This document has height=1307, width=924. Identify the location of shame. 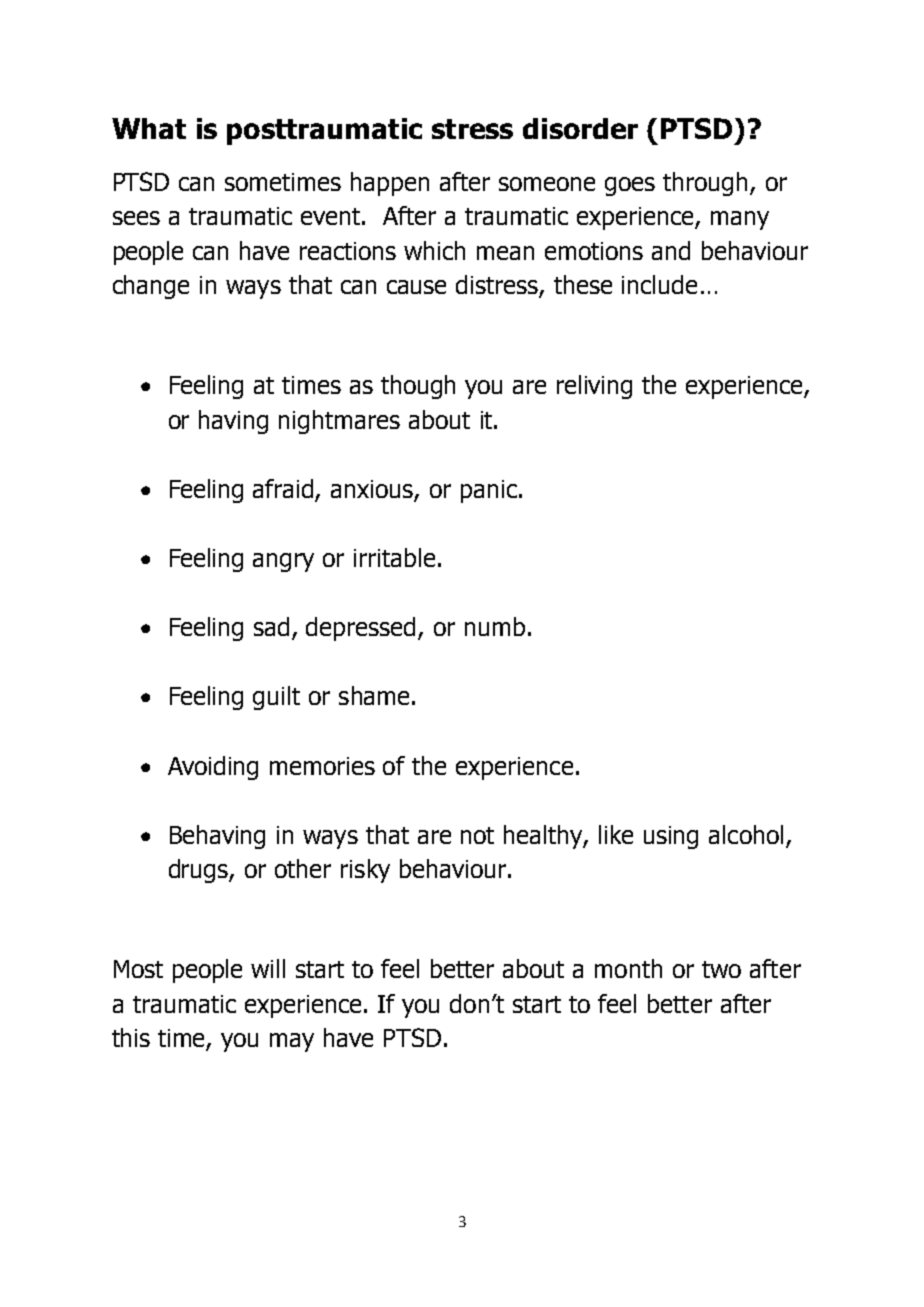
(374, 695).
